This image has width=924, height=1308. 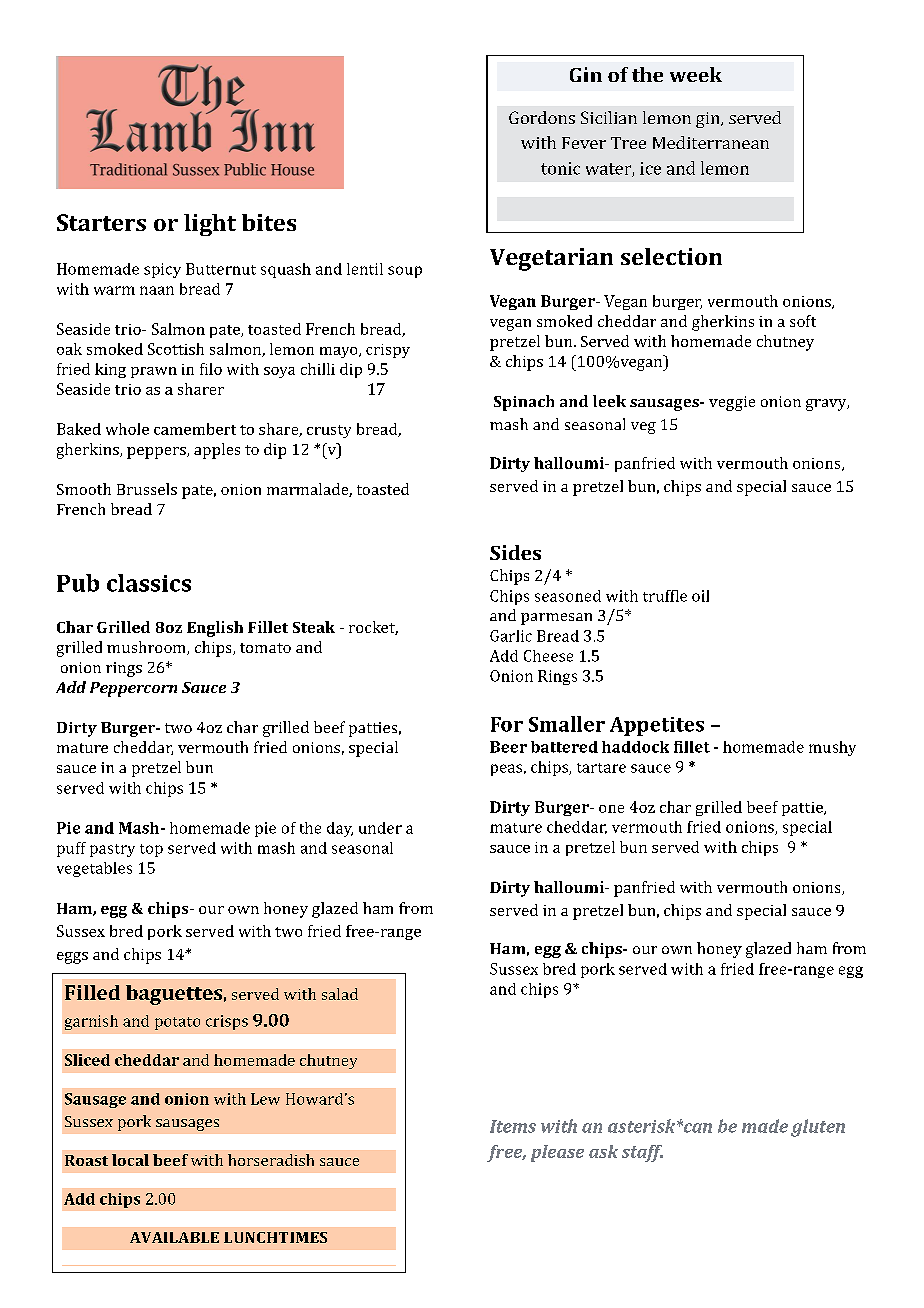 What do you see at coordinates (176, 349) in the image?
I see `Scottish` at bounding box center [176, 349].
